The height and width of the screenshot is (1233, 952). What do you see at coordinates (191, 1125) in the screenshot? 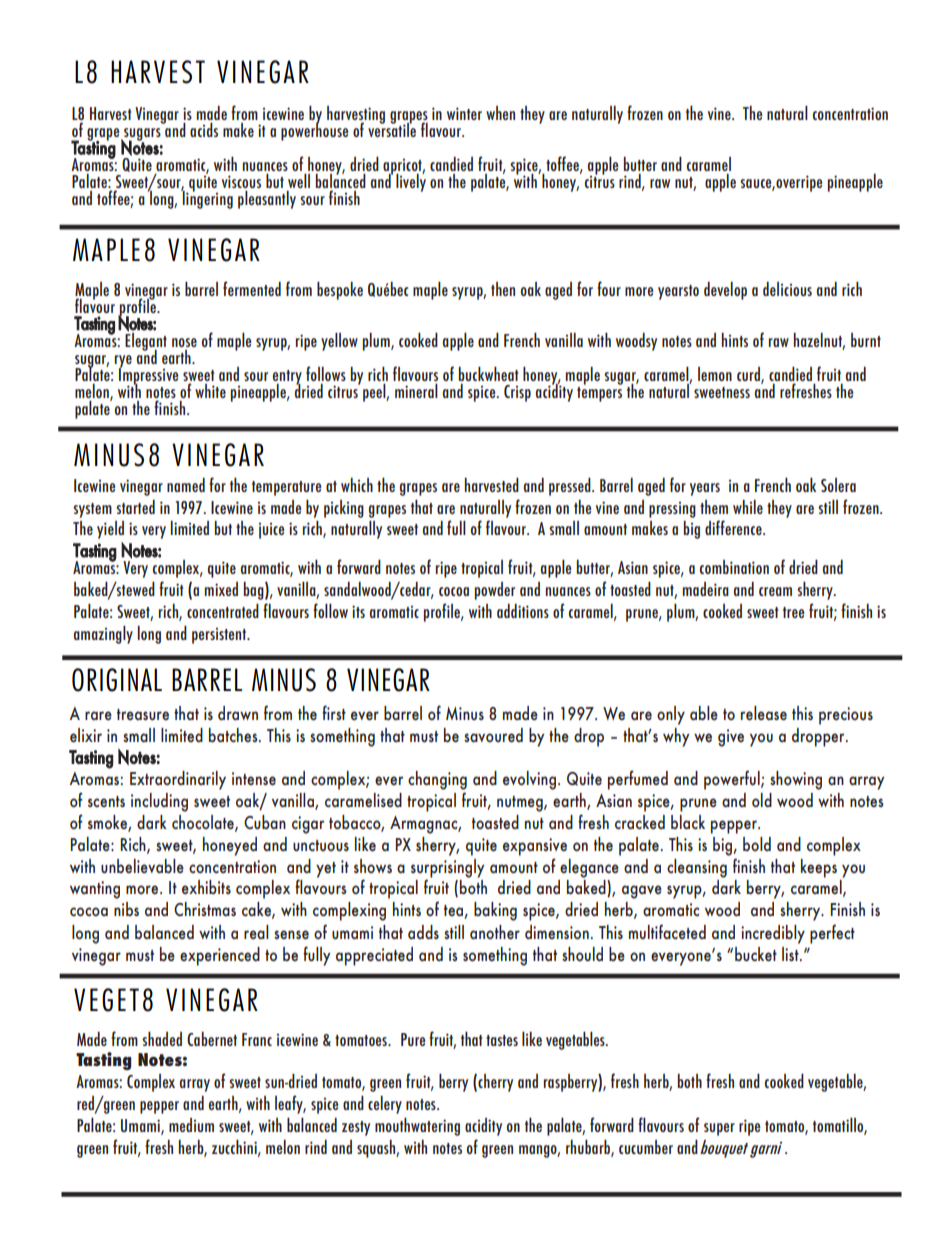
I see `medium` at bounding box center [191, 1125].
